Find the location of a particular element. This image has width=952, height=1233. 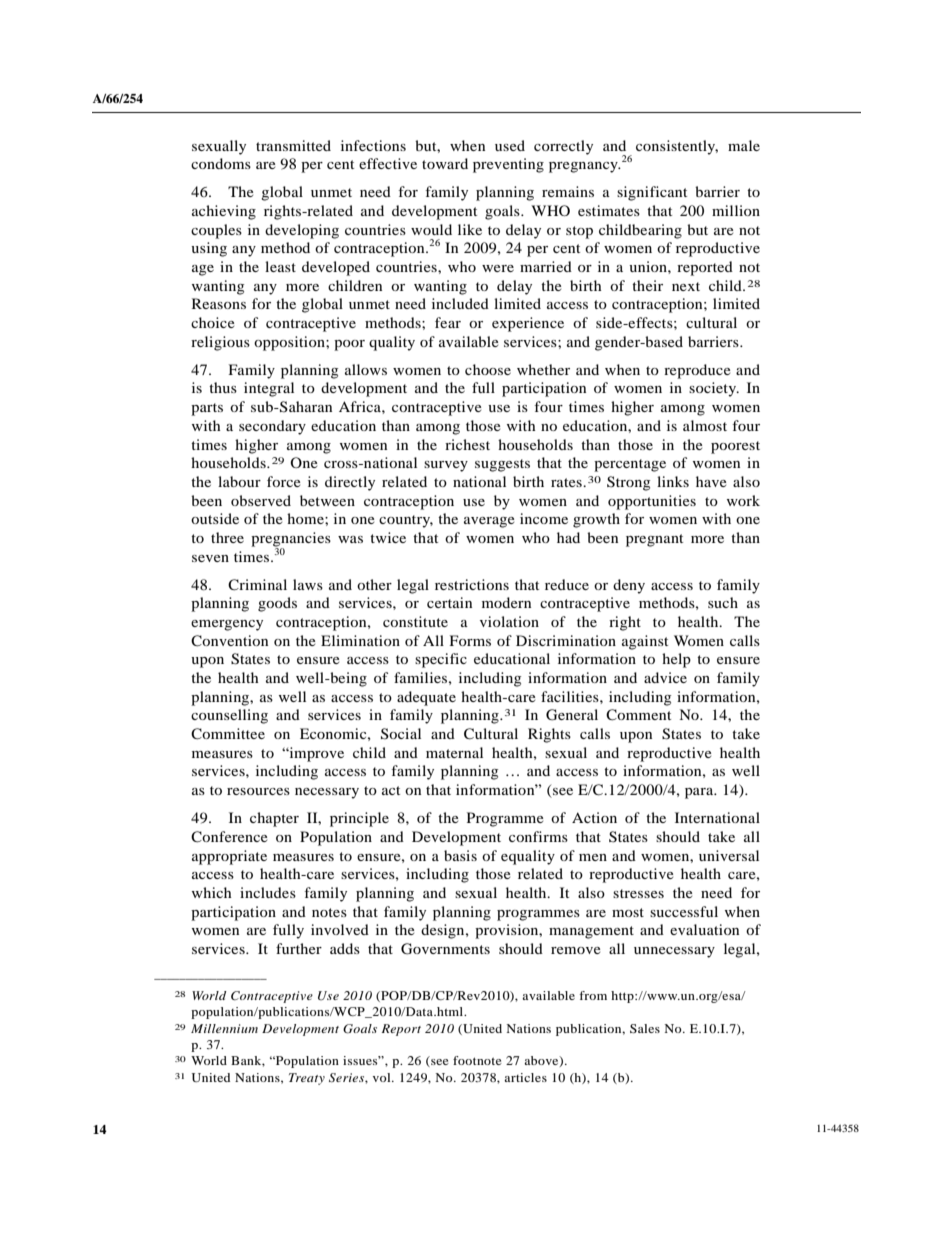

toward is located at coordinates (445, 163).
